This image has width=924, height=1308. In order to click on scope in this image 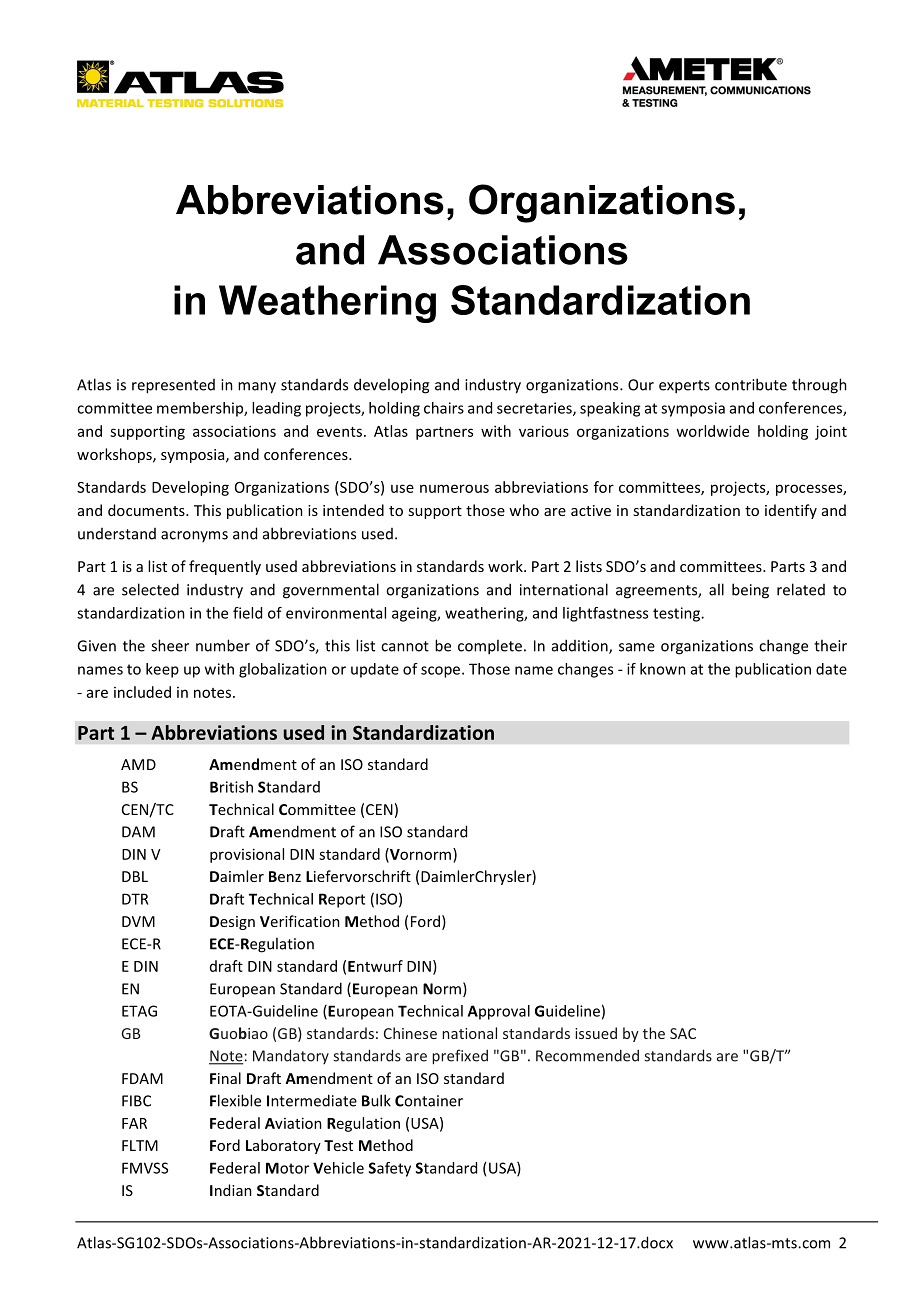, I will do `click(442, 672)`.
